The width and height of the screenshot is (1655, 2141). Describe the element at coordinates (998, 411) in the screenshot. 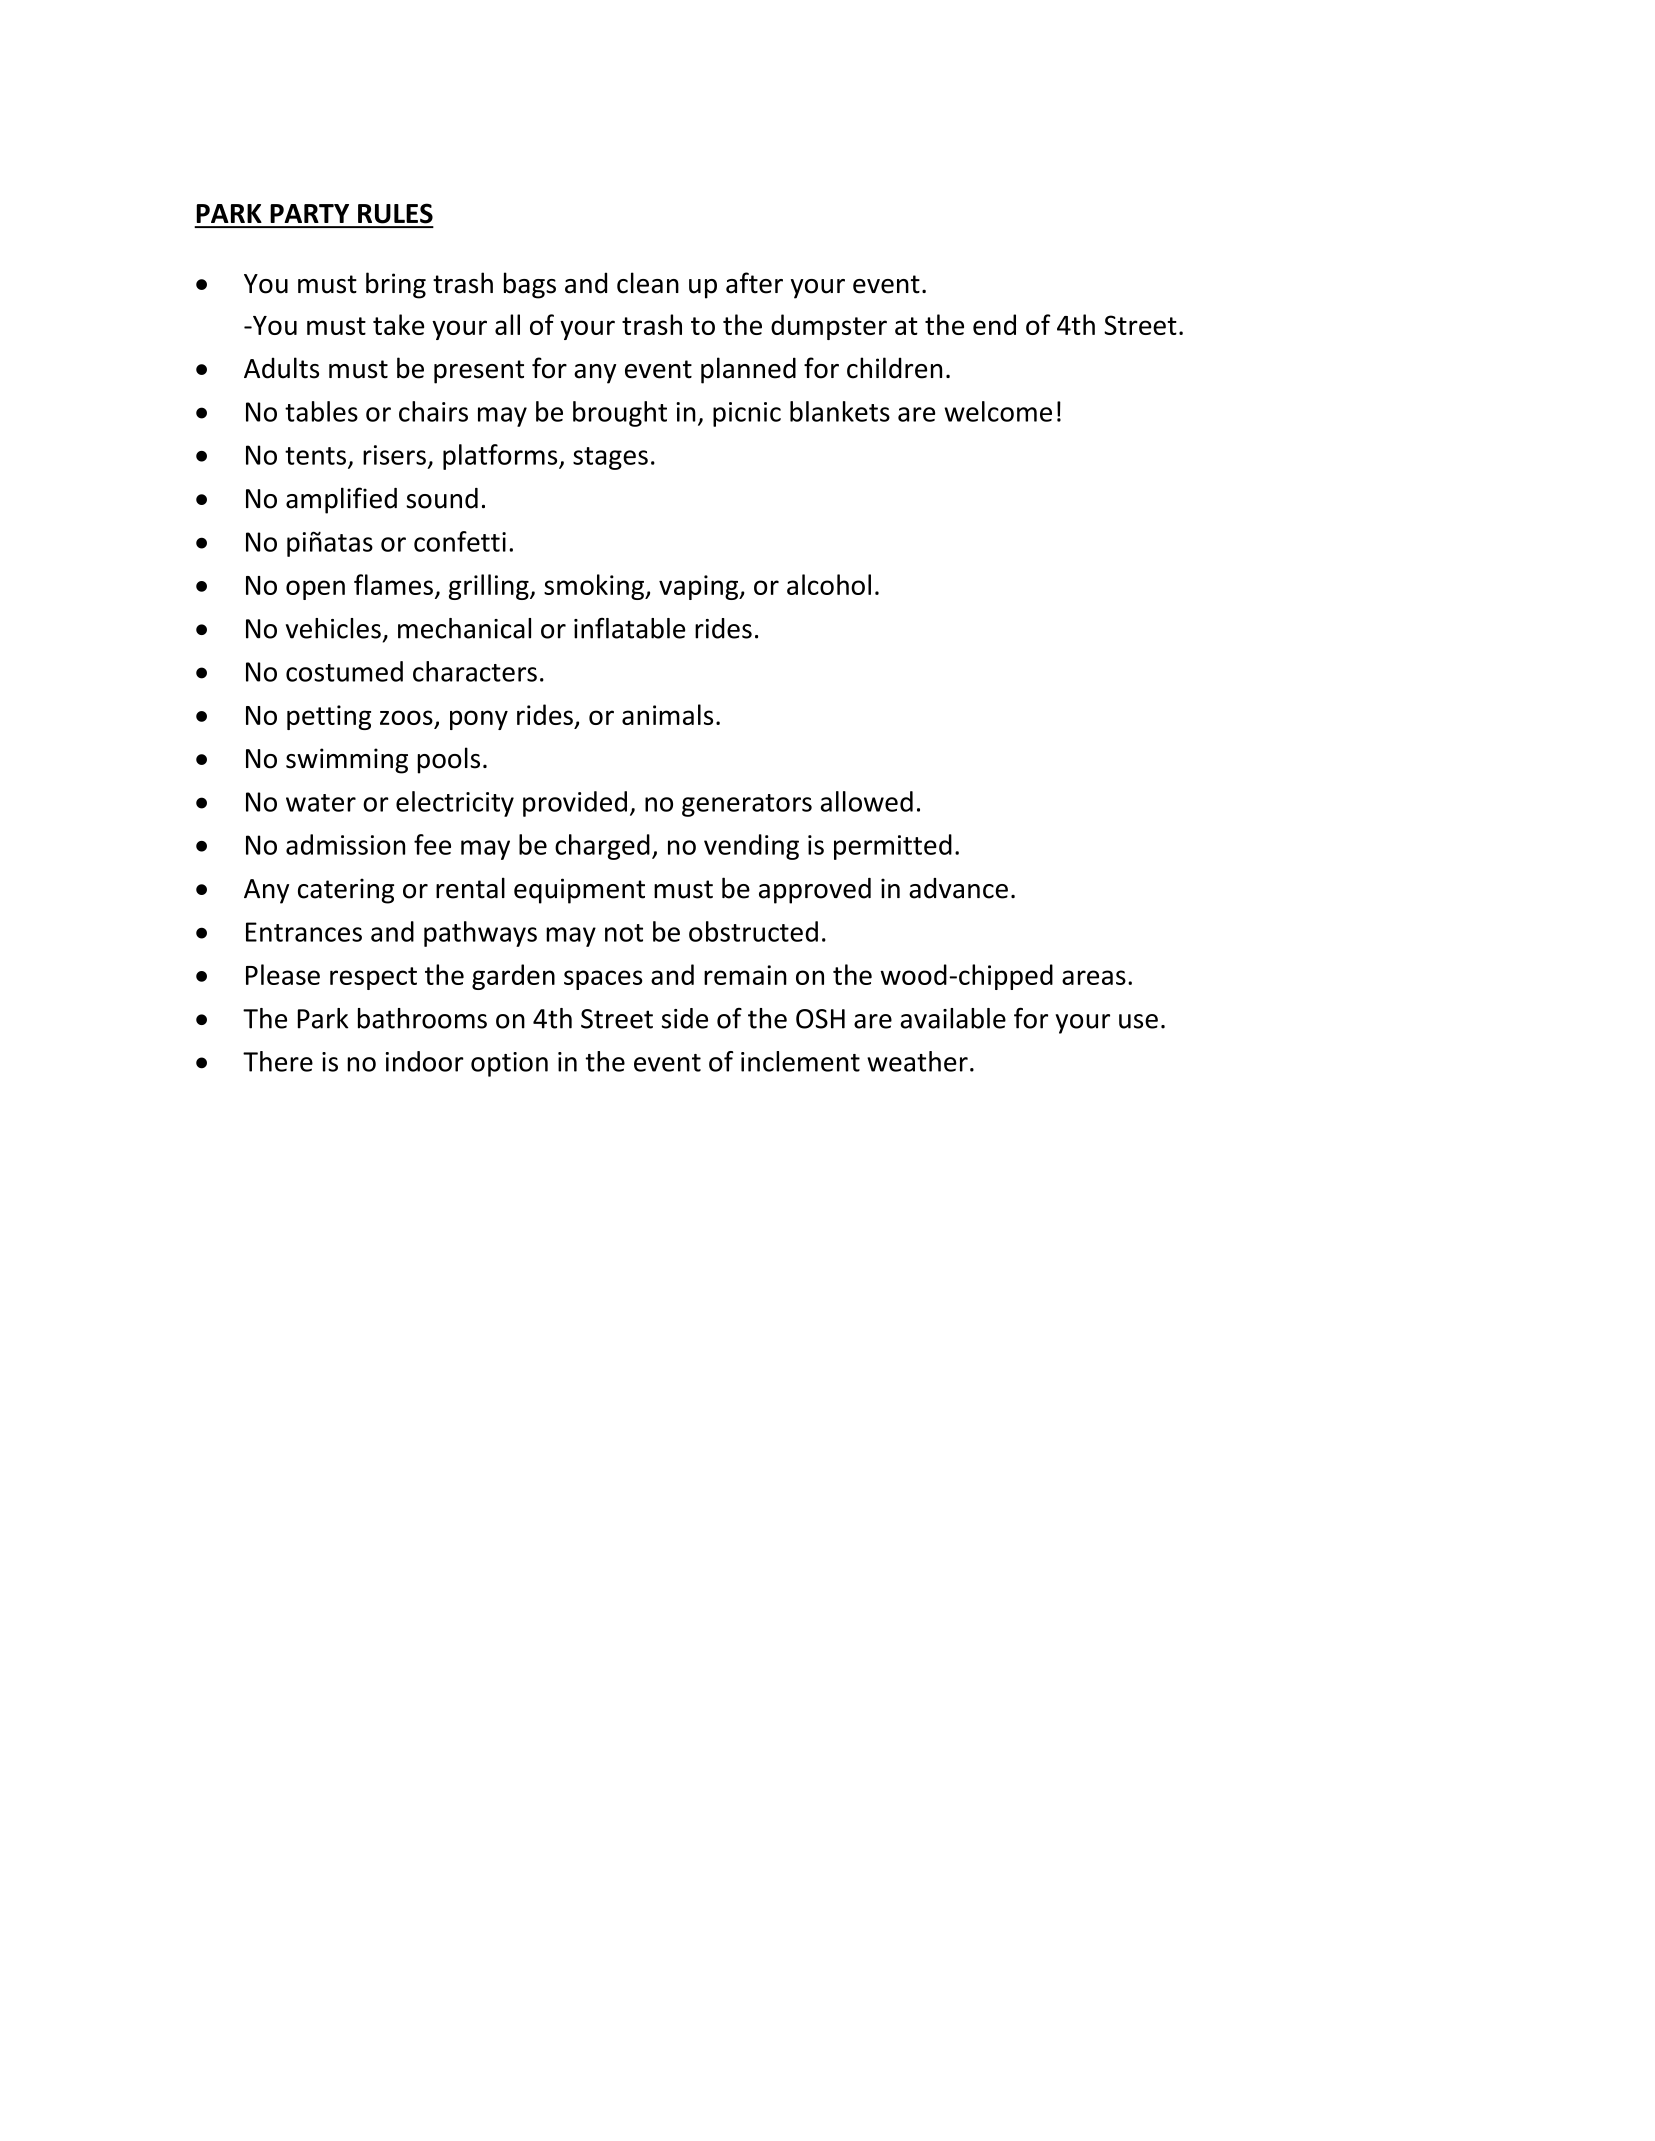

I see `welcome` at that location.
